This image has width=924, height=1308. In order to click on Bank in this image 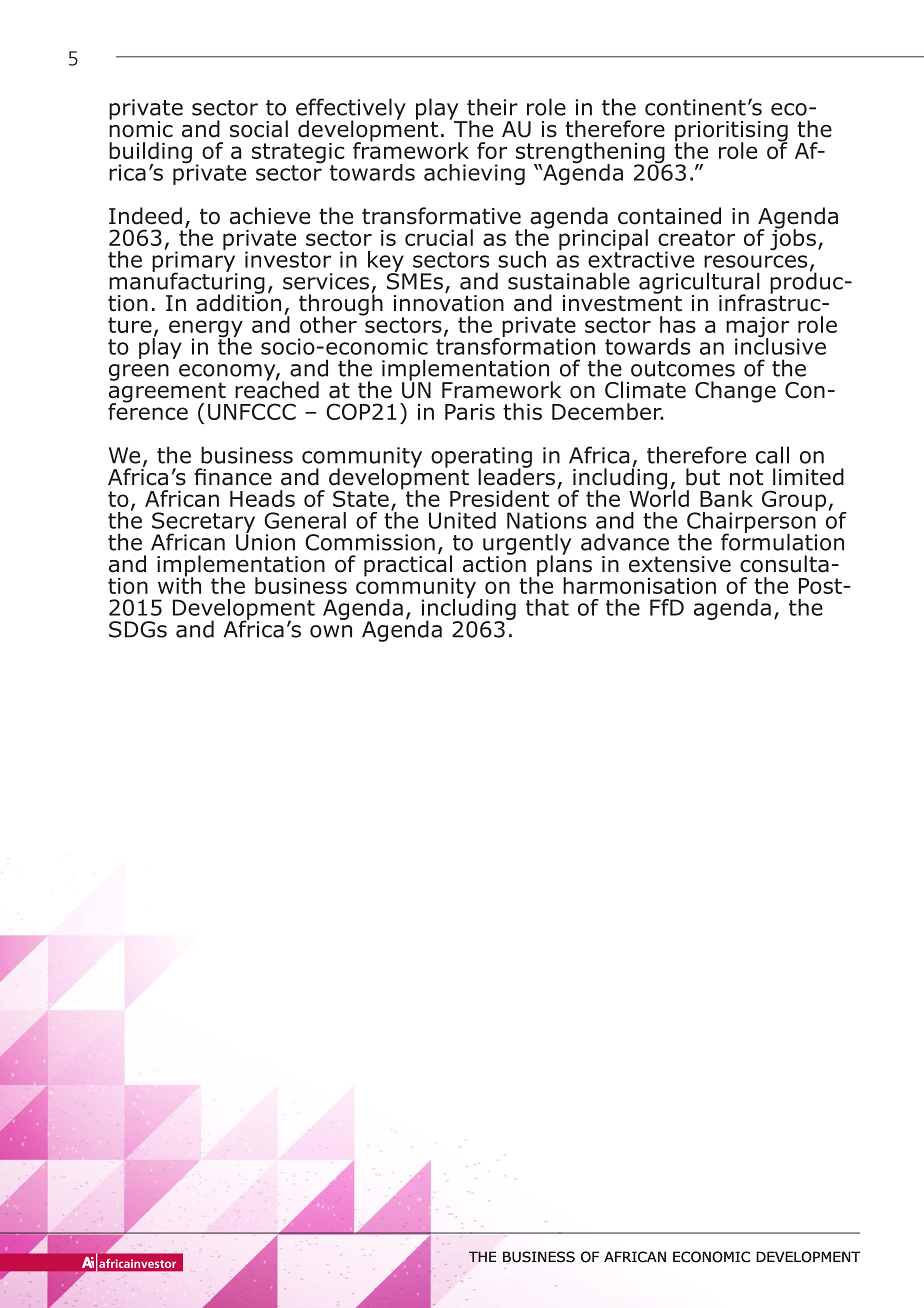, I will do `click(726, 498)`.
